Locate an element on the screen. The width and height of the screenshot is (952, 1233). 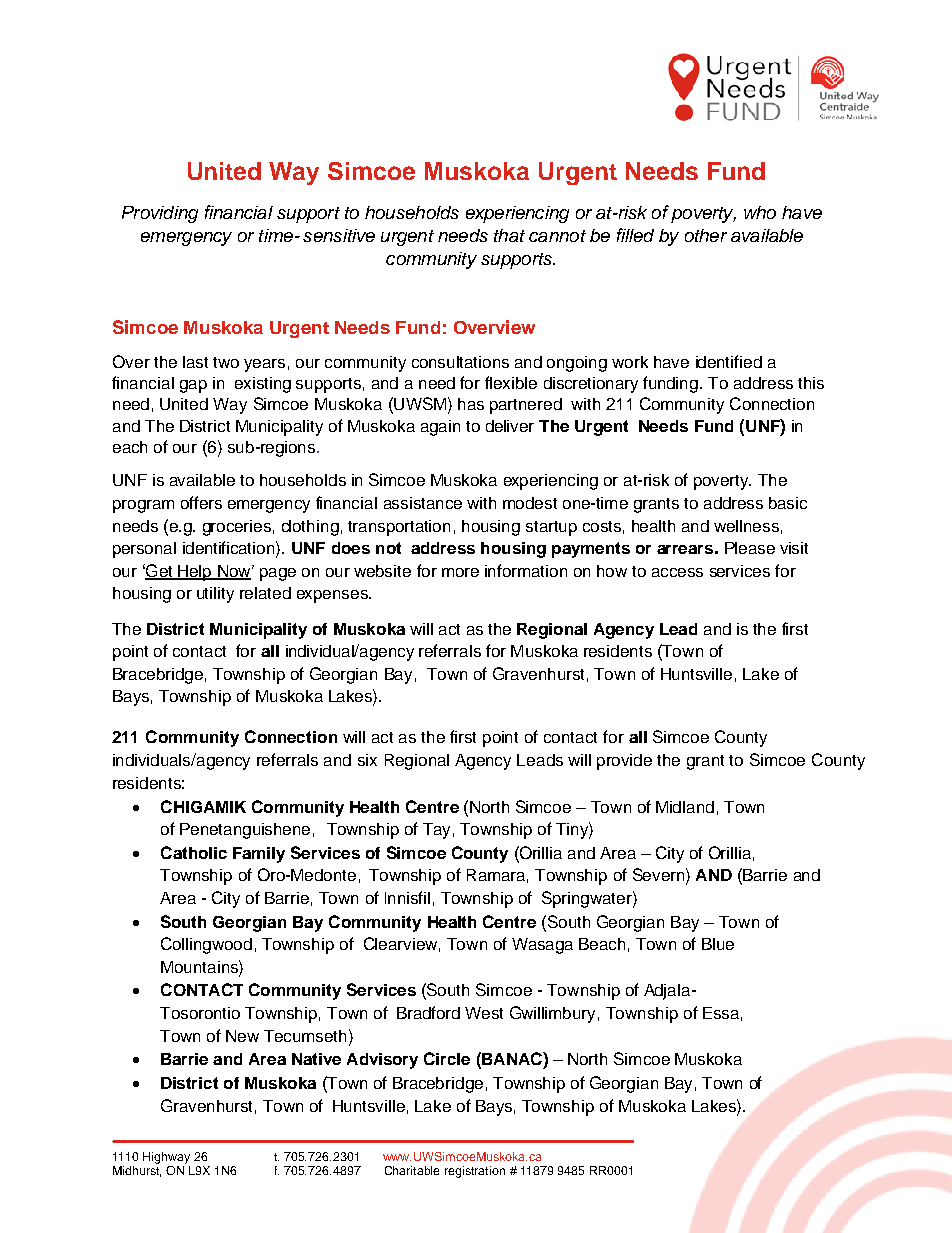
six is located at coordinates (367, 760).
